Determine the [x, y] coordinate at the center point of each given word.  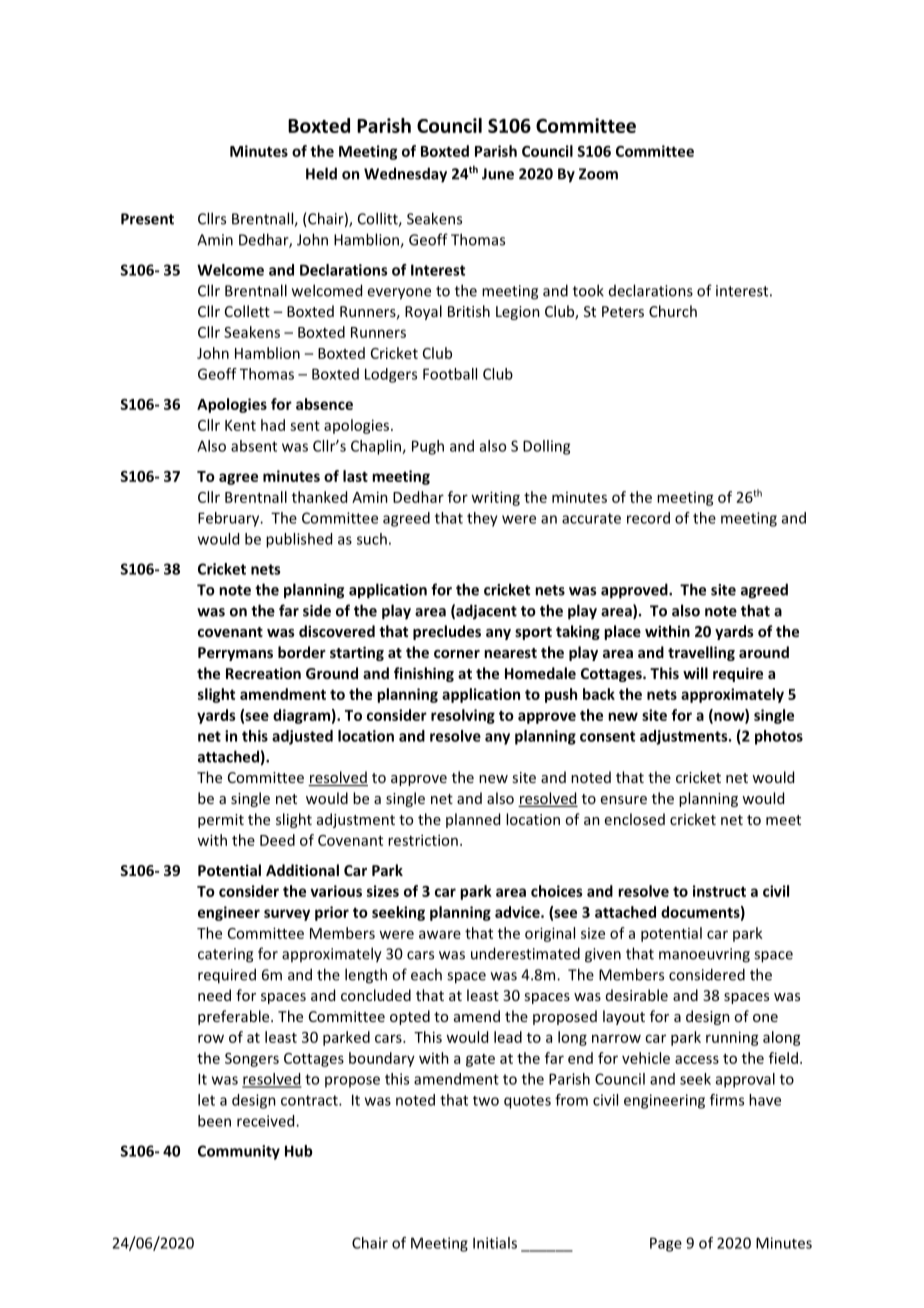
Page [666, 1244]
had [273, 425]
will [695, 673]
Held [321, 173]
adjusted [302, 737]
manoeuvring [704, 955]
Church [673, 311]
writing [495, 498]
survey [287, 915]
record [648, 518]
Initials [495, 1243]
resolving [463, 716]
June [498, 174]
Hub [299, 1151]
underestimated [525, 953]
